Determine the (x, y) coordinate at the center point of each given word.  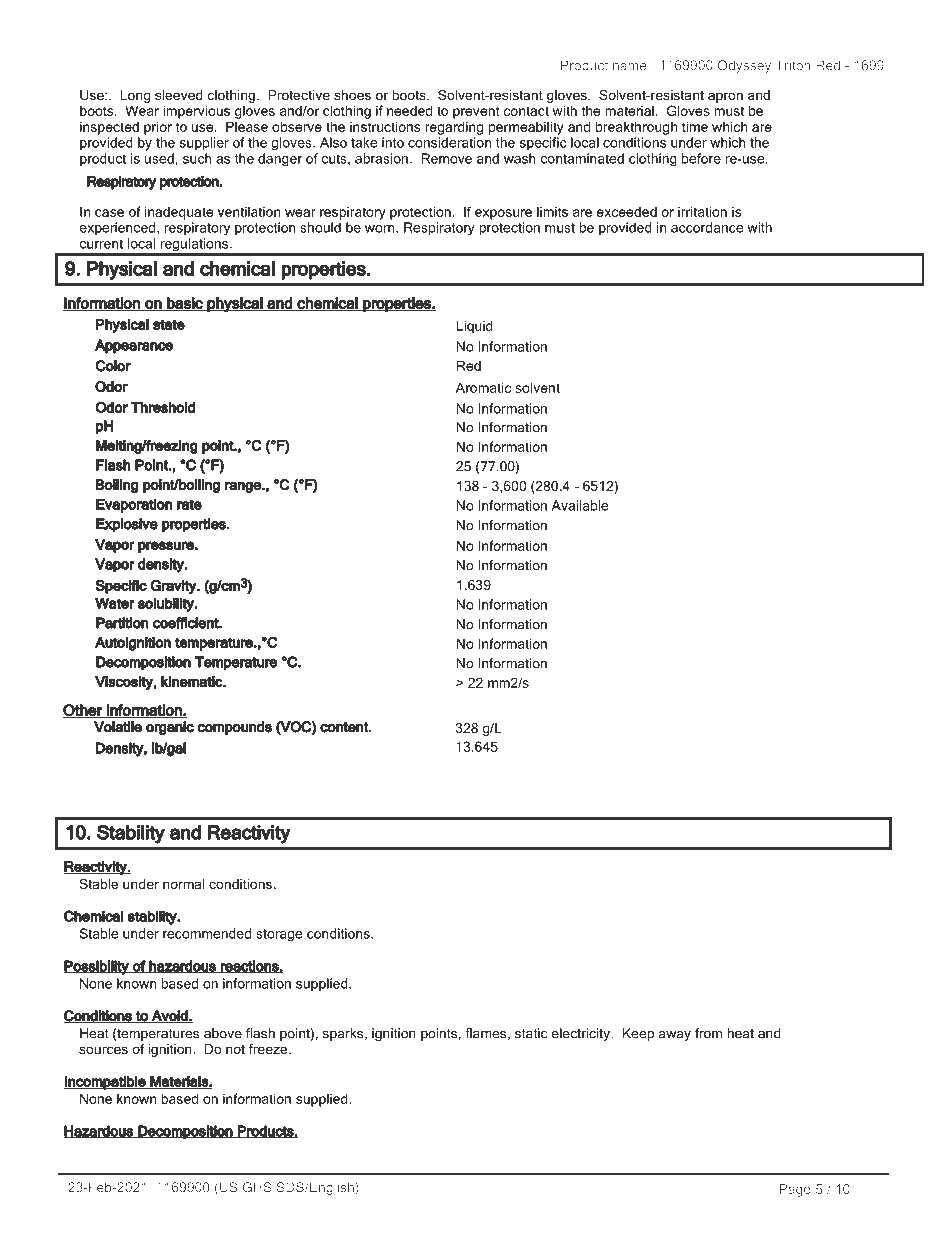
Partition (122, 623)
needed (409, 110)
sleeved (179, 95)
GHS (257, 1187)
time (695, 126)
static (531, 1033)
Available (580, 505)
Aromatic (483, 387)
